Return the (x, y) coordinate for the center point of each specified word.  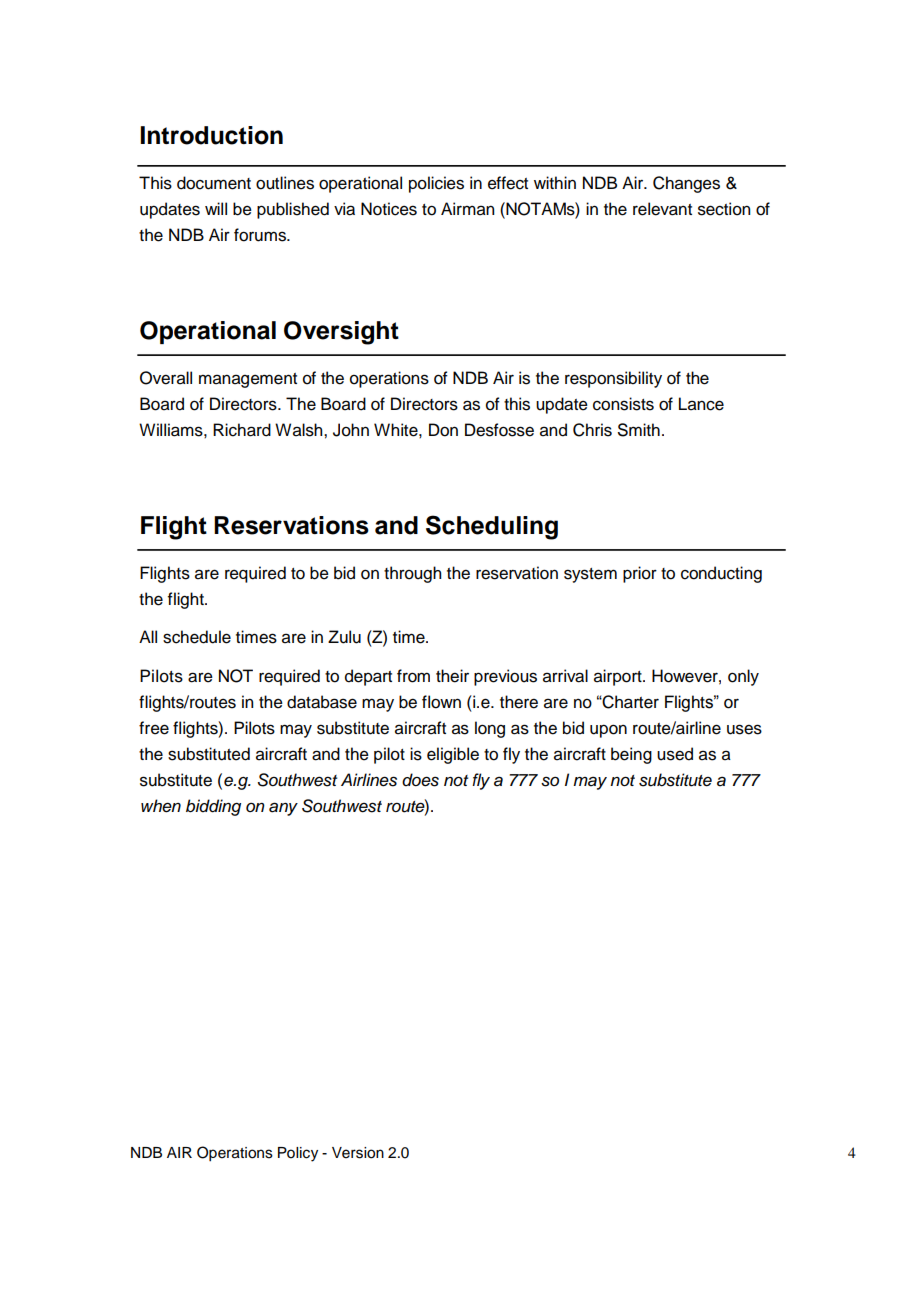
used (675, 754)
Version (358, 1153)
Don (443, 430)
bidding (213, 807)
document (214, 183)
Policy (298, 1154)
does (420, 780)
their (452, 676)
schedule (197, 637)
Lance (701, 404)
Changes (686, 184)
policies (436, 184)
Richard (242, 430)
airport (619, 677)
